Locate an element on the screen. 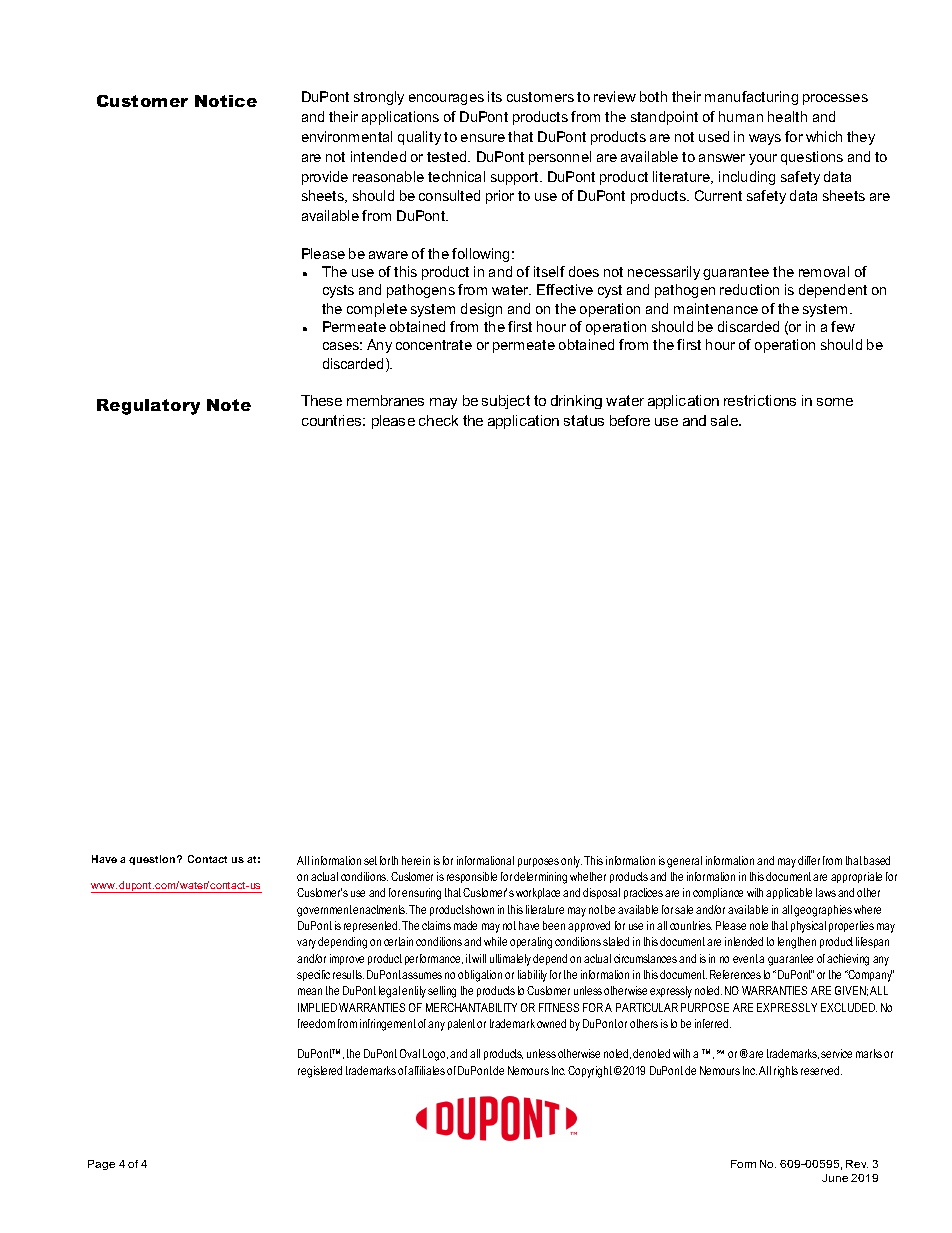  differ is located at coordinates (809, 860).
